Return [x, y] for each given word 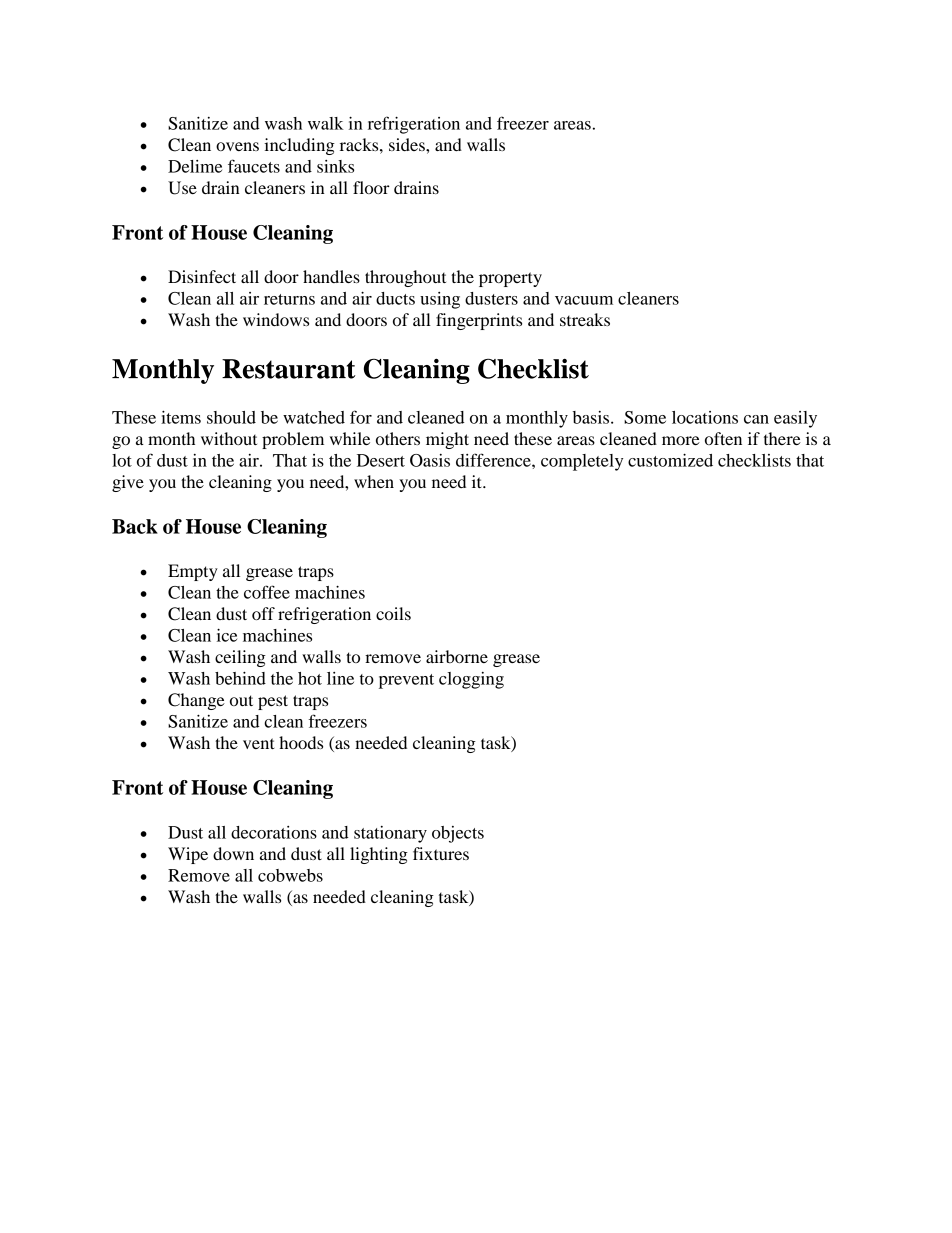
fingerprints [479, 321]
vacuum [584, 300]
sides [408, 144]
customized [670, 460]
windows [276, 319]
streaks [585, 319]
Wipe [188, 855]
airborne [457, 656]
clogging [471, 680]
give [128, 483]
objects [458, 834]
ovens [237, 146]
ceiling [240, 658]
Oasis [430, 460]
